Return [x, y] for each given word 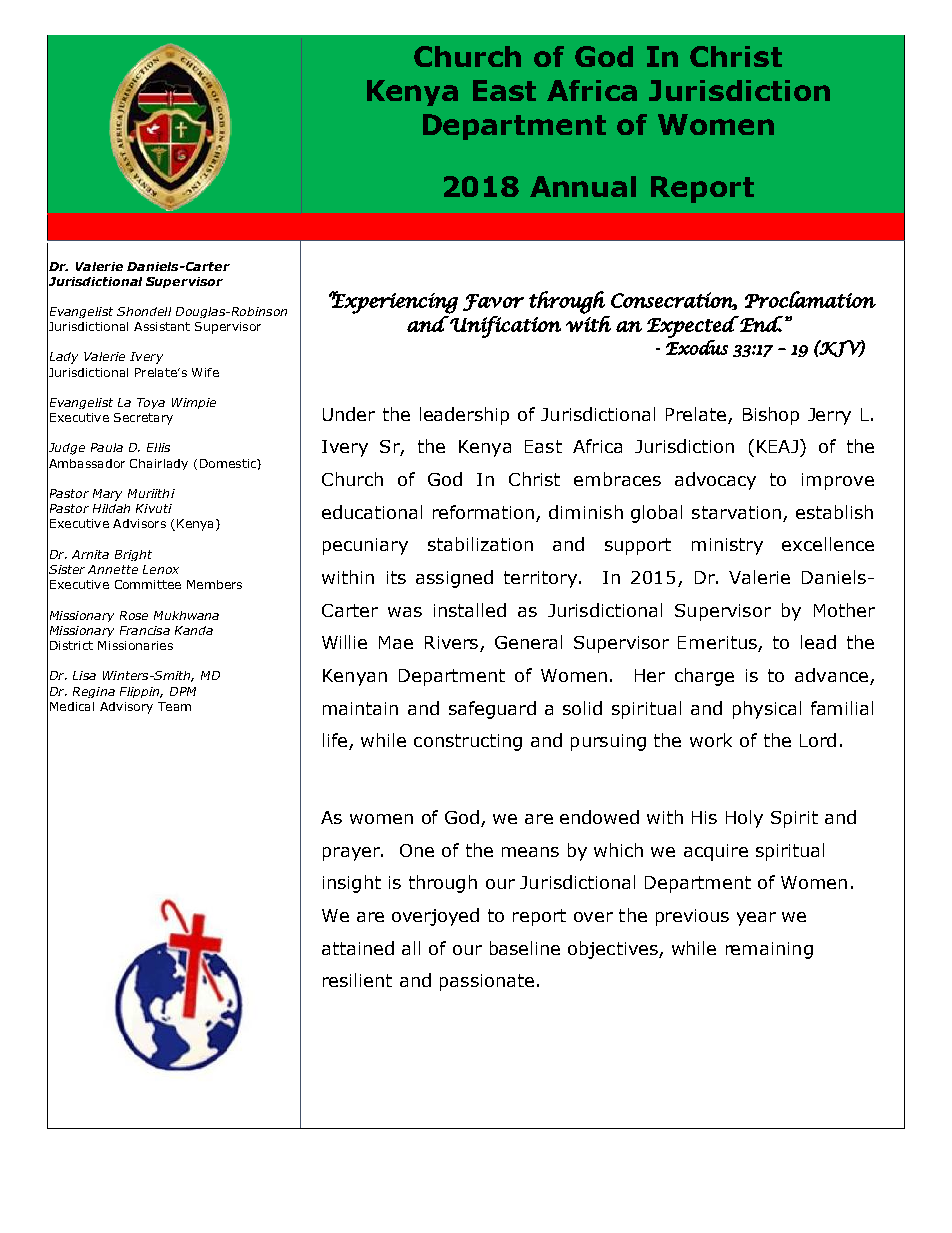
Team [174, 706]
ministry [727, 546]
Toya [151, 403]
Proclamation [810, 299]
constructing [468, 742]
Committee [148, 584]
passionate [487, 982]
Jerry [829, 416]
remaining [769, 950]
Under [349, 414]
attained [358, 948]
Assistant [162, 326]
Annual [583, 186]
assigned [454, 579]
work [711, 740]
